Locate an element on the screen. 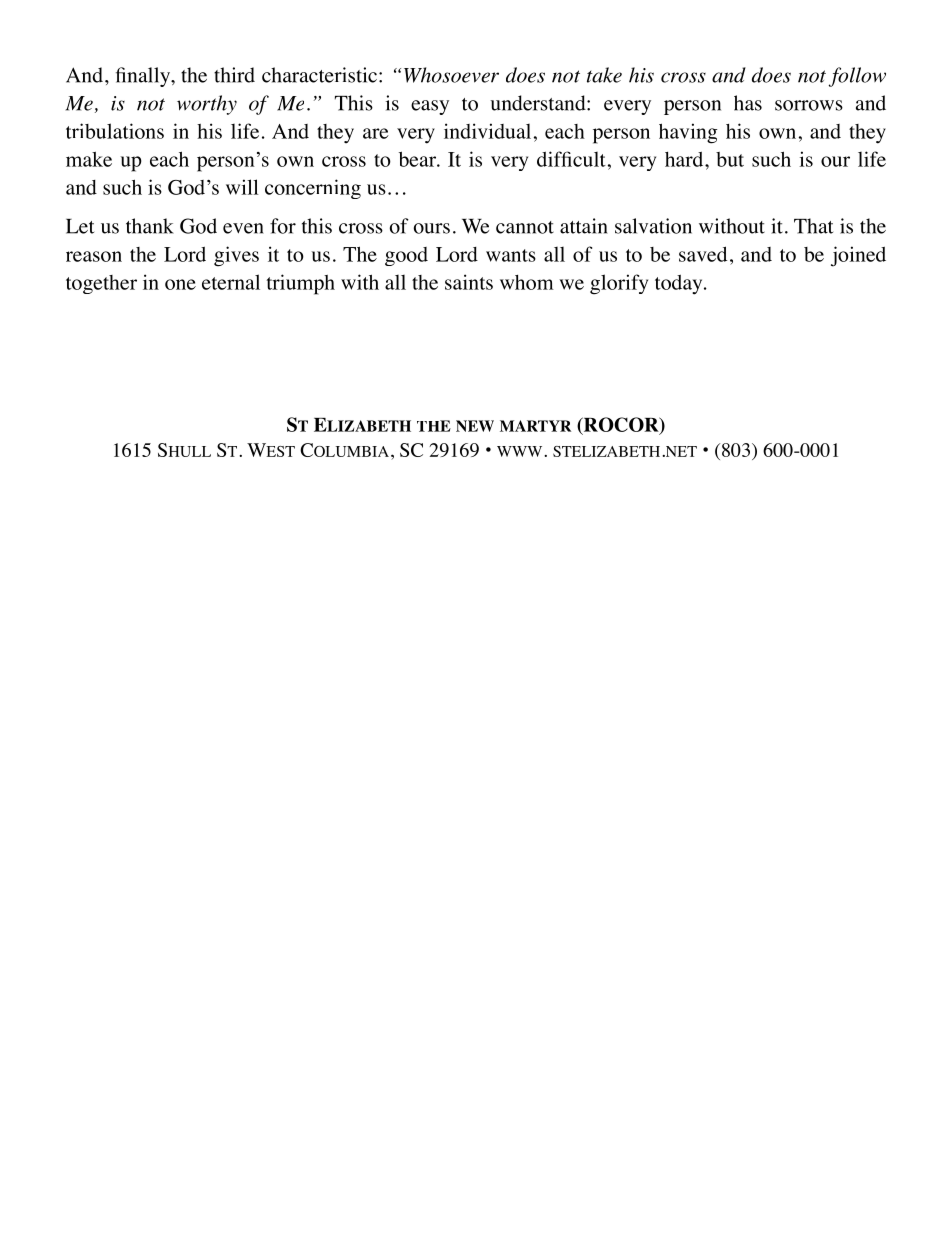 The image size is (952, 1233). NEW is located at coordinates (475, 426).
